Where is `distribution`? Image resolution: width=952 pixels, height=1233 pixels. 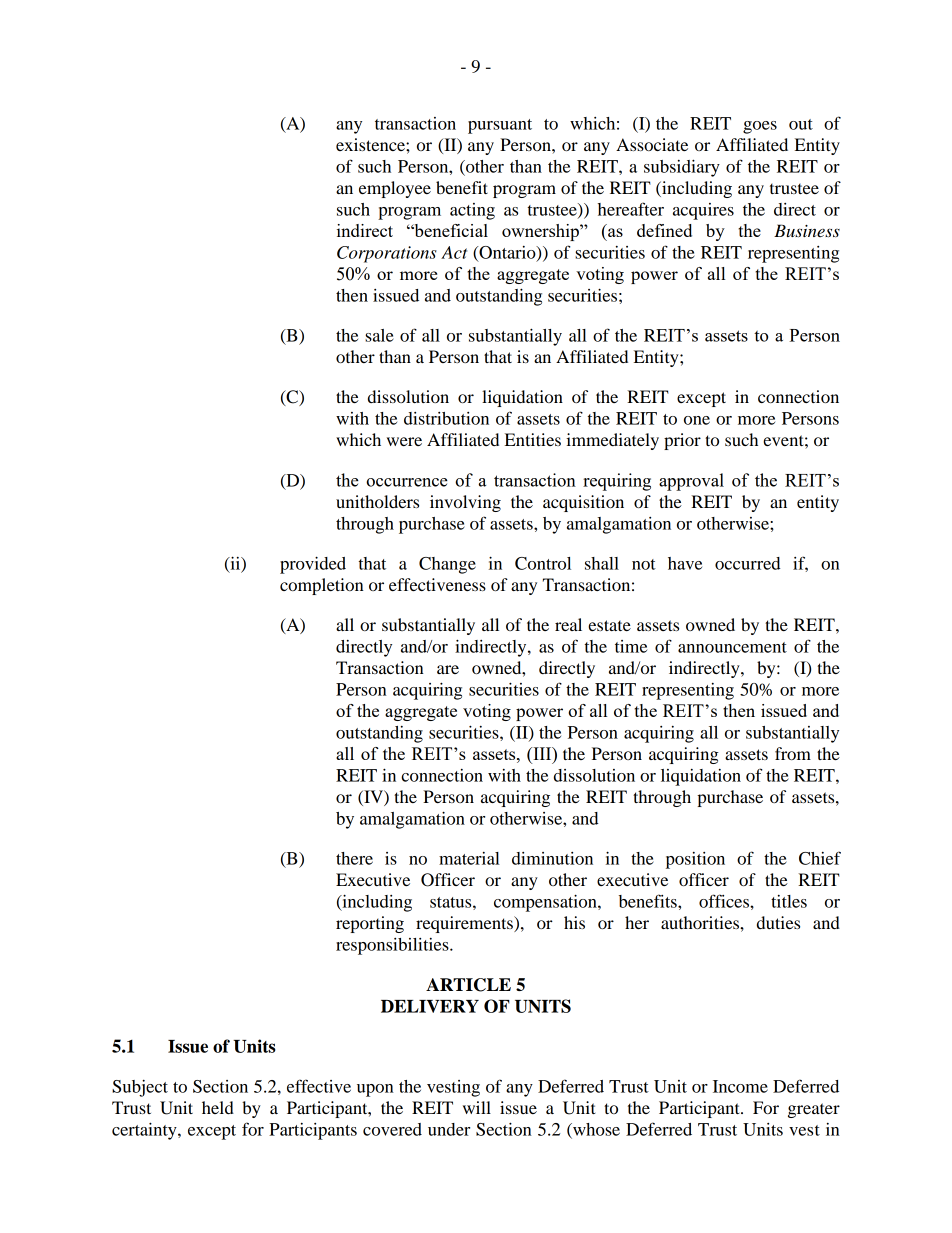
distribution is located at coordinates (446, 418).
